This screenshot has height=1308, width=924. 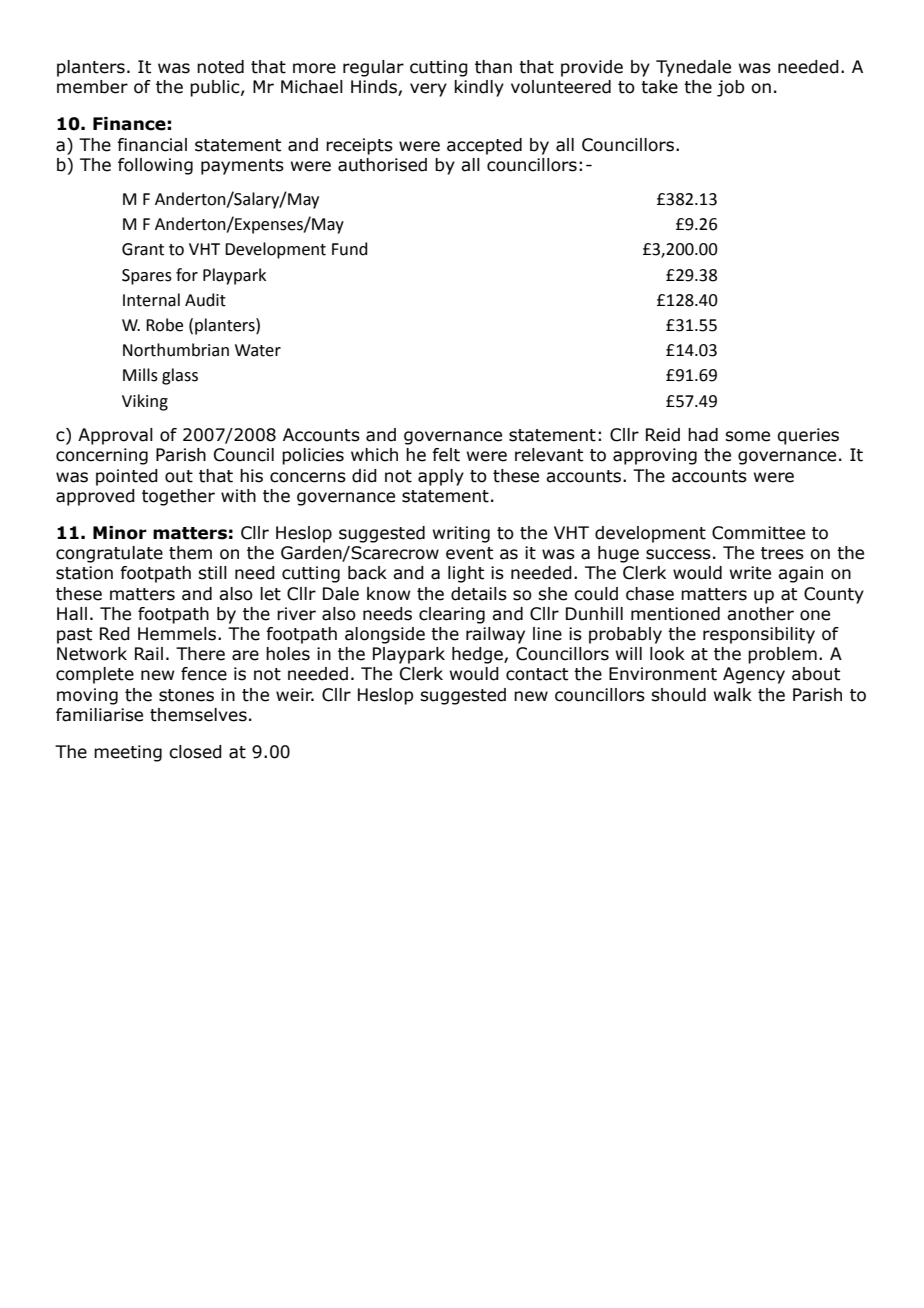 I want to click on Approval, so click(x=115, y=436).
